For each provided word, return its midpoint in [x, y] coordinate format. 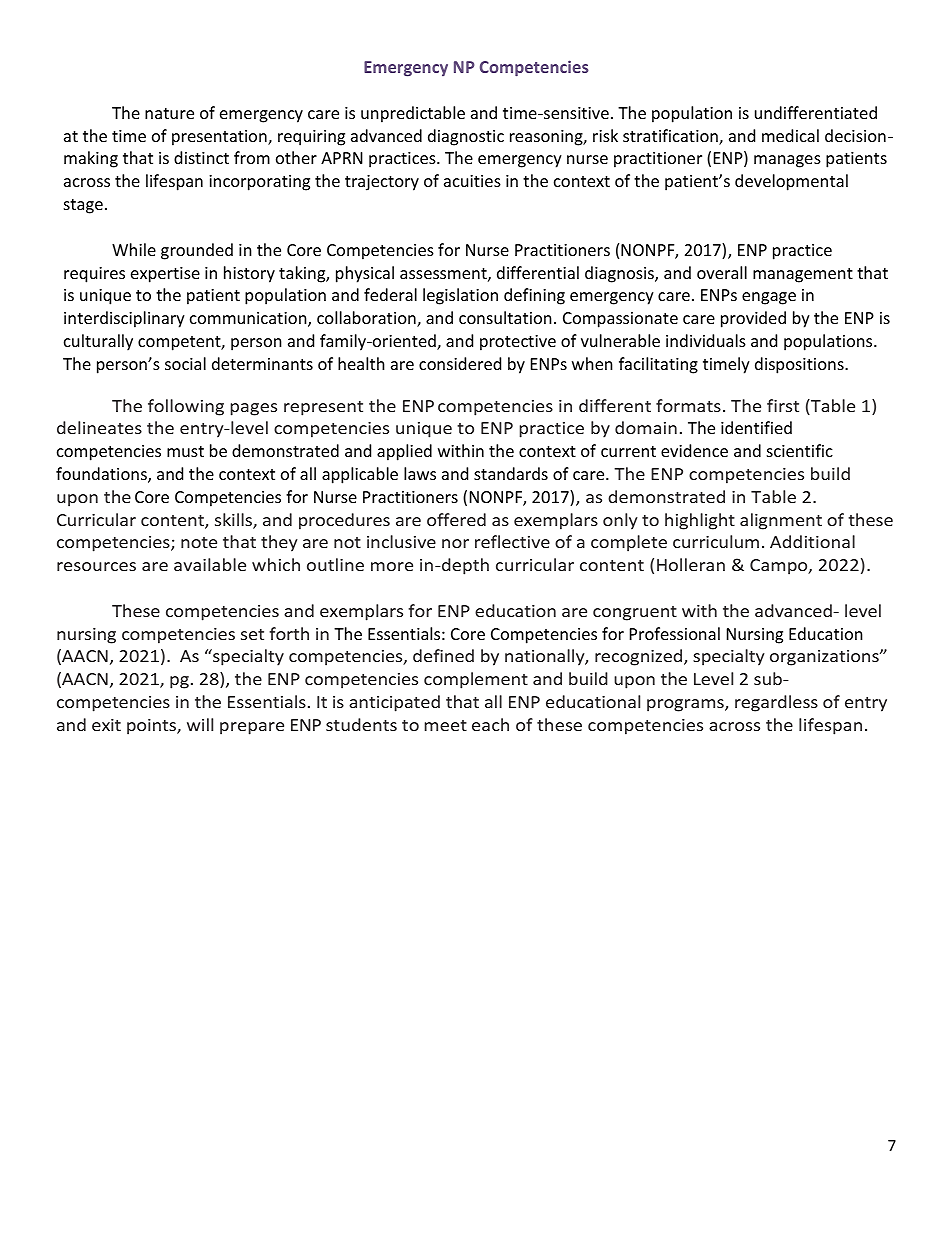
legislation [460, 296]
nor [455, 543]
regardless [776, 703]
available [210, 564]
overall [722, 272]
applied [404, 452]
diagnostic [466, 137]
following [186, 407]
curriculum [716, 541]
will [200, 724]
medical [790, 135]
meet [445, 725]
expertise [165, 275]
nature [169, 113]
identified [756, 427]
